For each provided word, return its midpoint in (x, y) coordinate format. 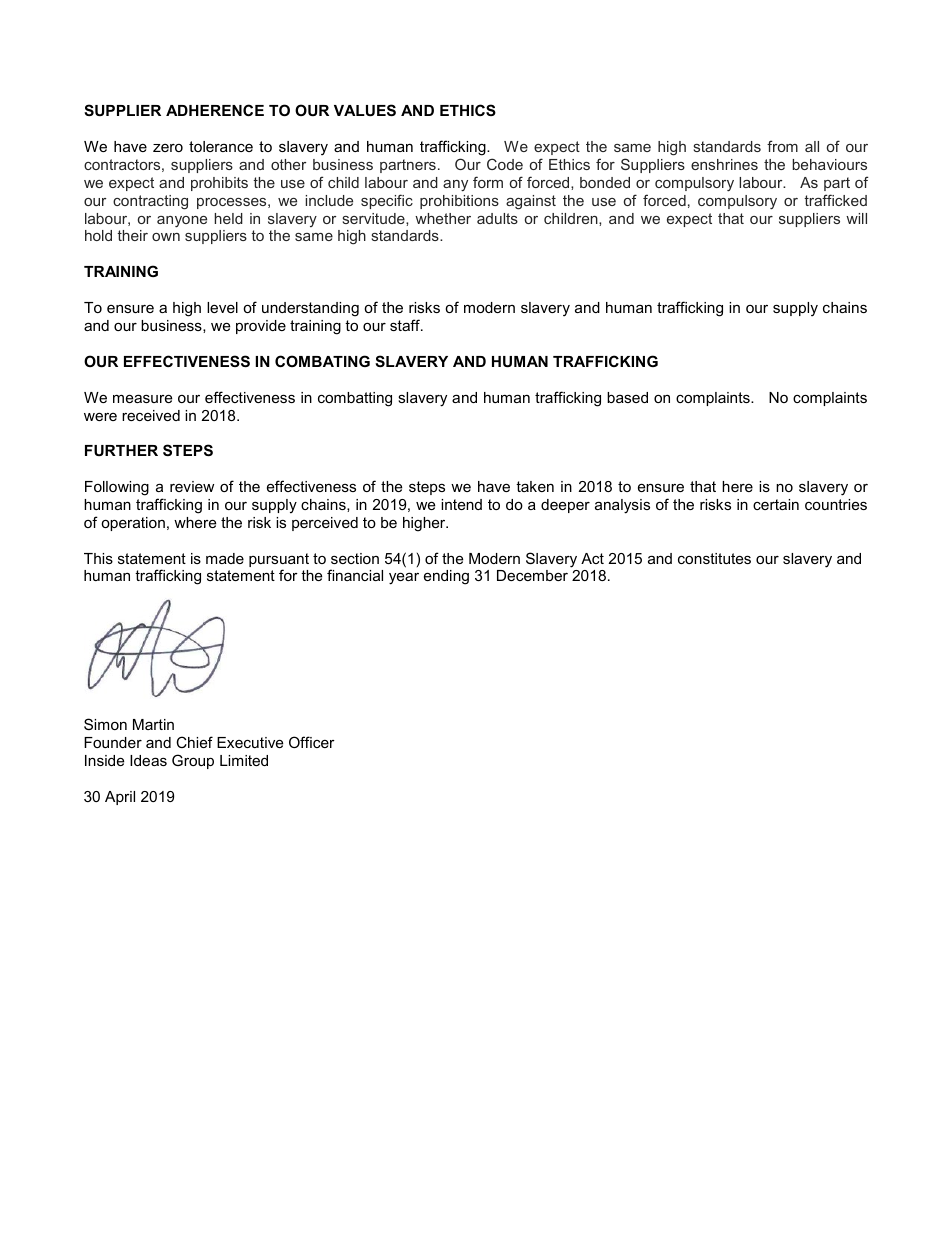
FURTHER (121, 450)
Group (193, 761)
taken (535, 486)
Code (505, 164)
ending (446, 577)
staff (406, 325)
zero (168, 148)
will (856, 218)
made (225, 558)
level (222, 307)
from (782, 146)
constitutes (714, 558)
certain (776, 504)
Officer (312, 742)
